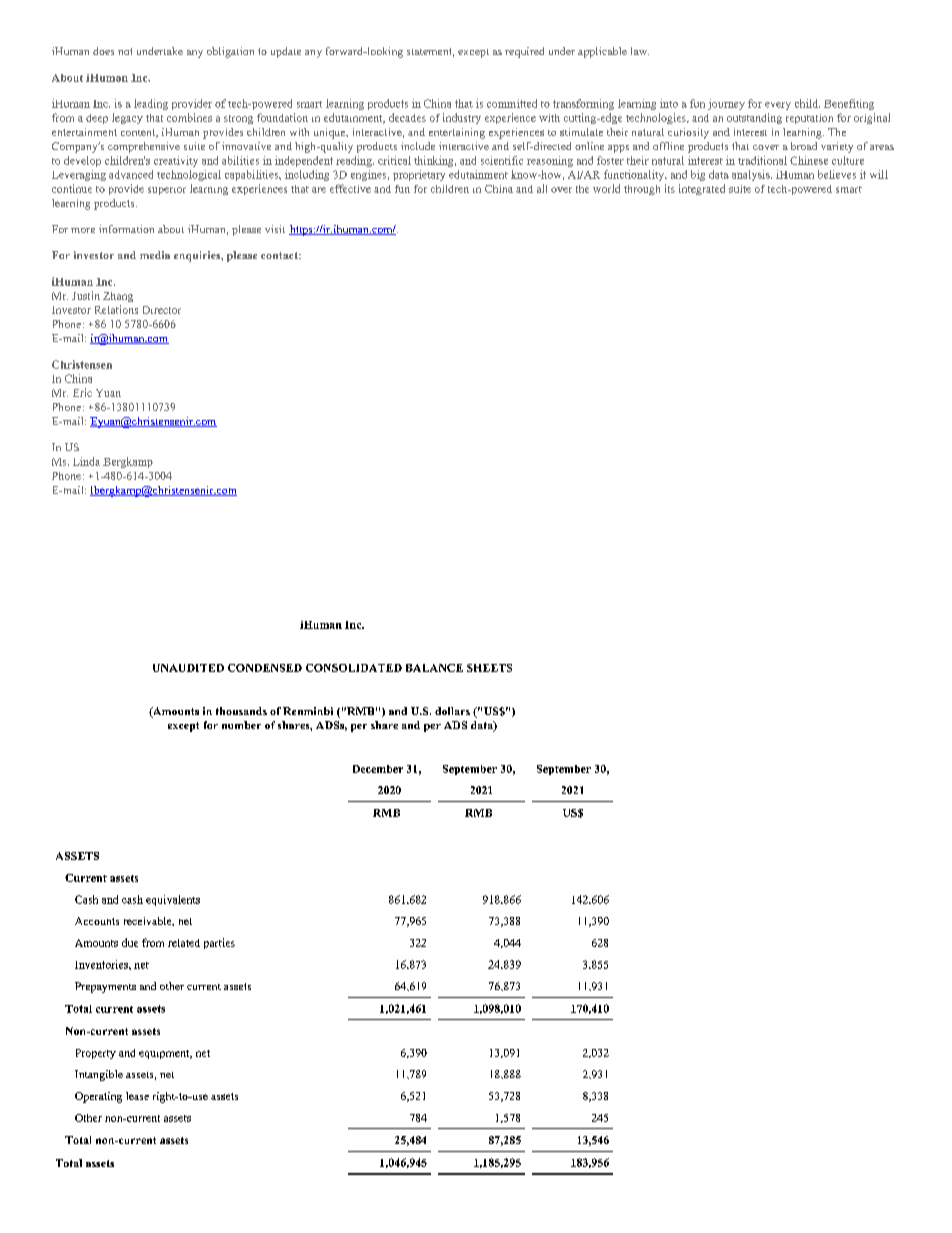  I want to click on committed, so click(512, 103).
